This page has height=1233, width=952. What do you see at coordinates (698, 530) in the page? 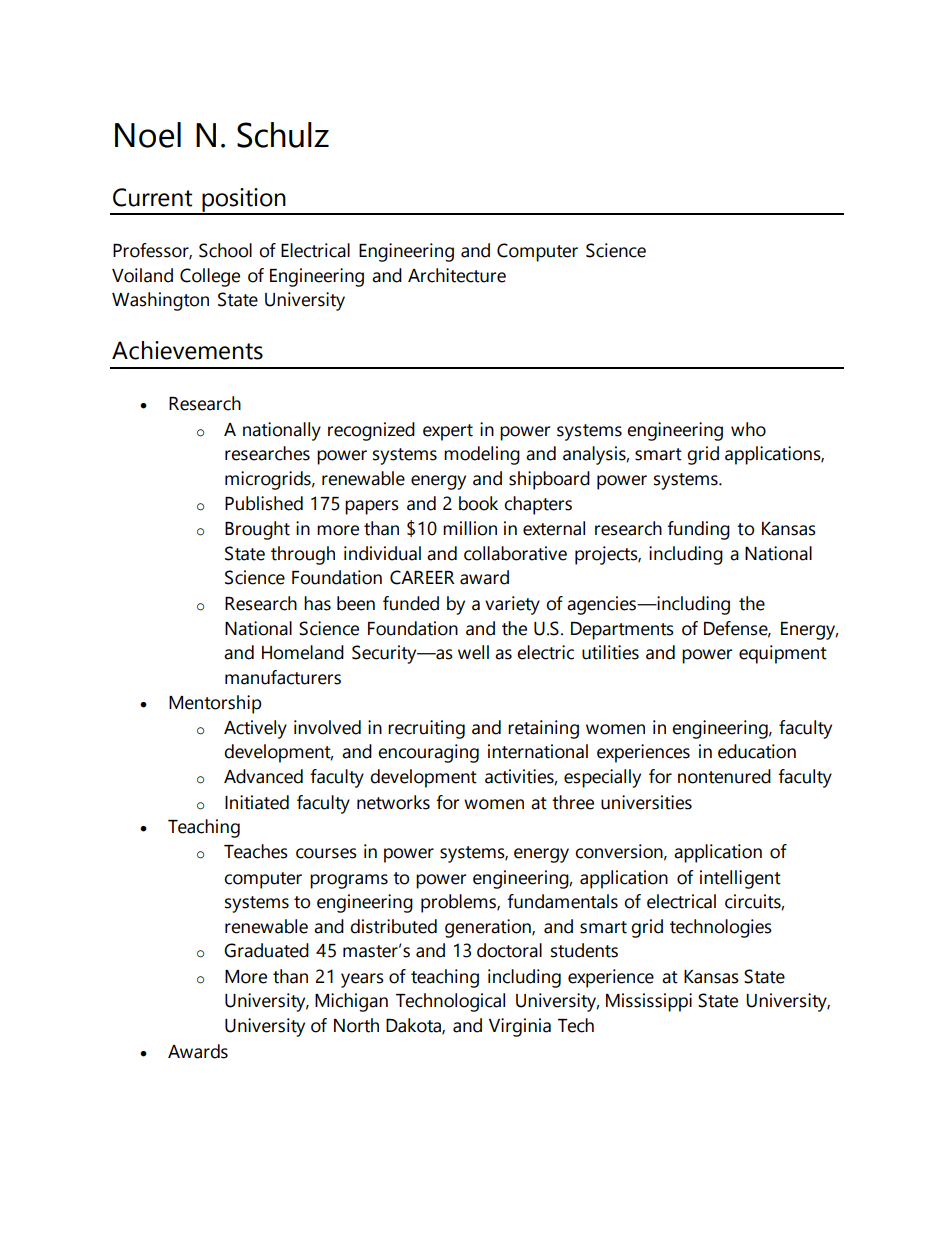
I see `funding` at bounding box center [698, 530].
